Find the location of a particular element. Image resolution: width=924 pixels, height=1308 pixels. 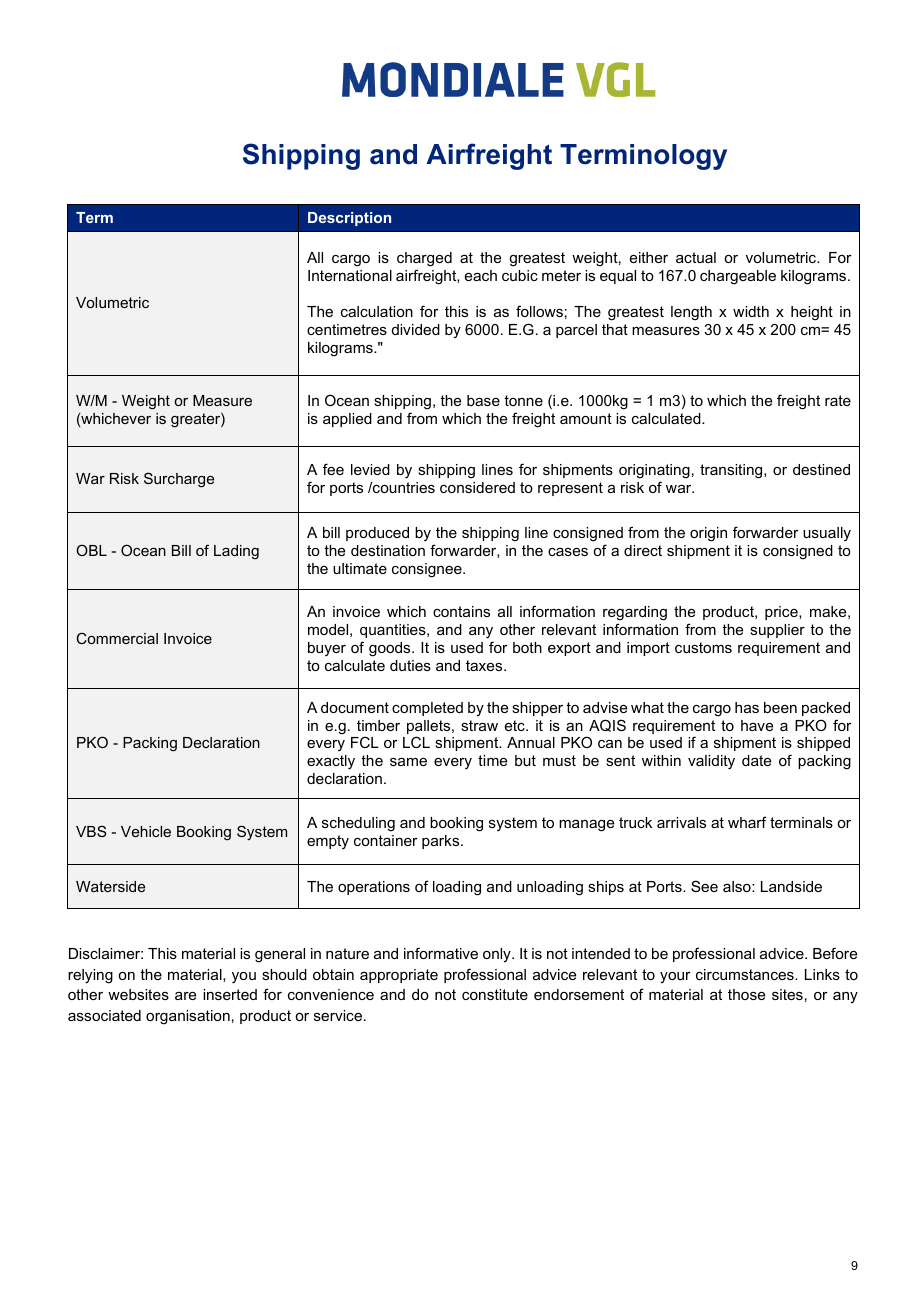

charged is located at coordinates (424, 261).
